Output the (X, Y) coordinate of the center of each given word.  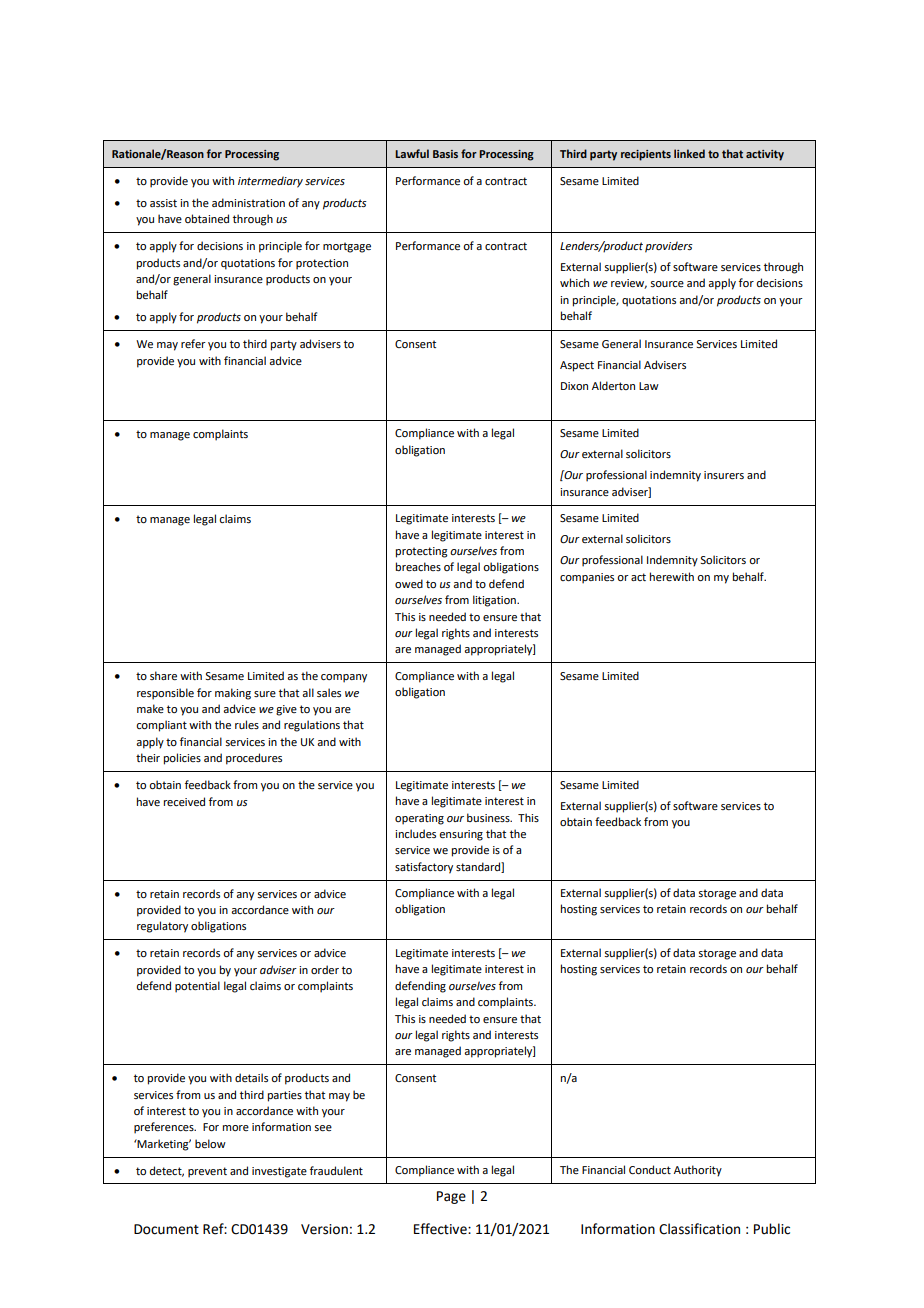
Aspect (577, 366)
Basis (445, 154)
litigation (495, 601)
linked (689, 153)
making (233, 694)
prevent (207, 1172)
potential (197, 987)
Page (451, 1197)
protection (322, 264)
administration (248, 202)
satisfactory (424, 868)
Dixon (574, 386)
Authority (698, 1171)
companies (587, 578)
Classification (699, 1229)
